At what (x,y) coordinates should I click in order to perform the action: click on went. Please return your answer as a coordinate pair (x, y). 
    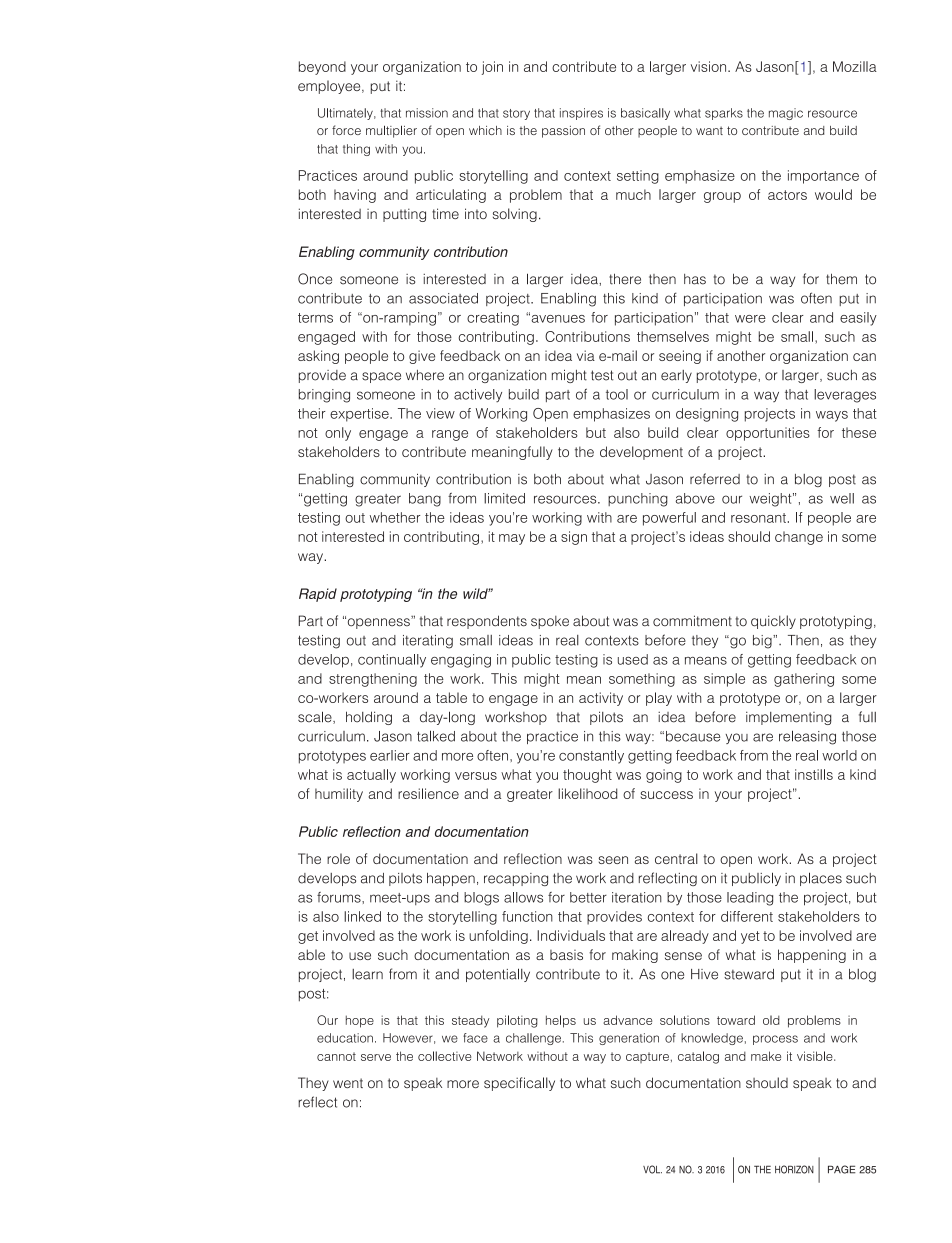
    Looking at the image, I should click on (348, 1083).
